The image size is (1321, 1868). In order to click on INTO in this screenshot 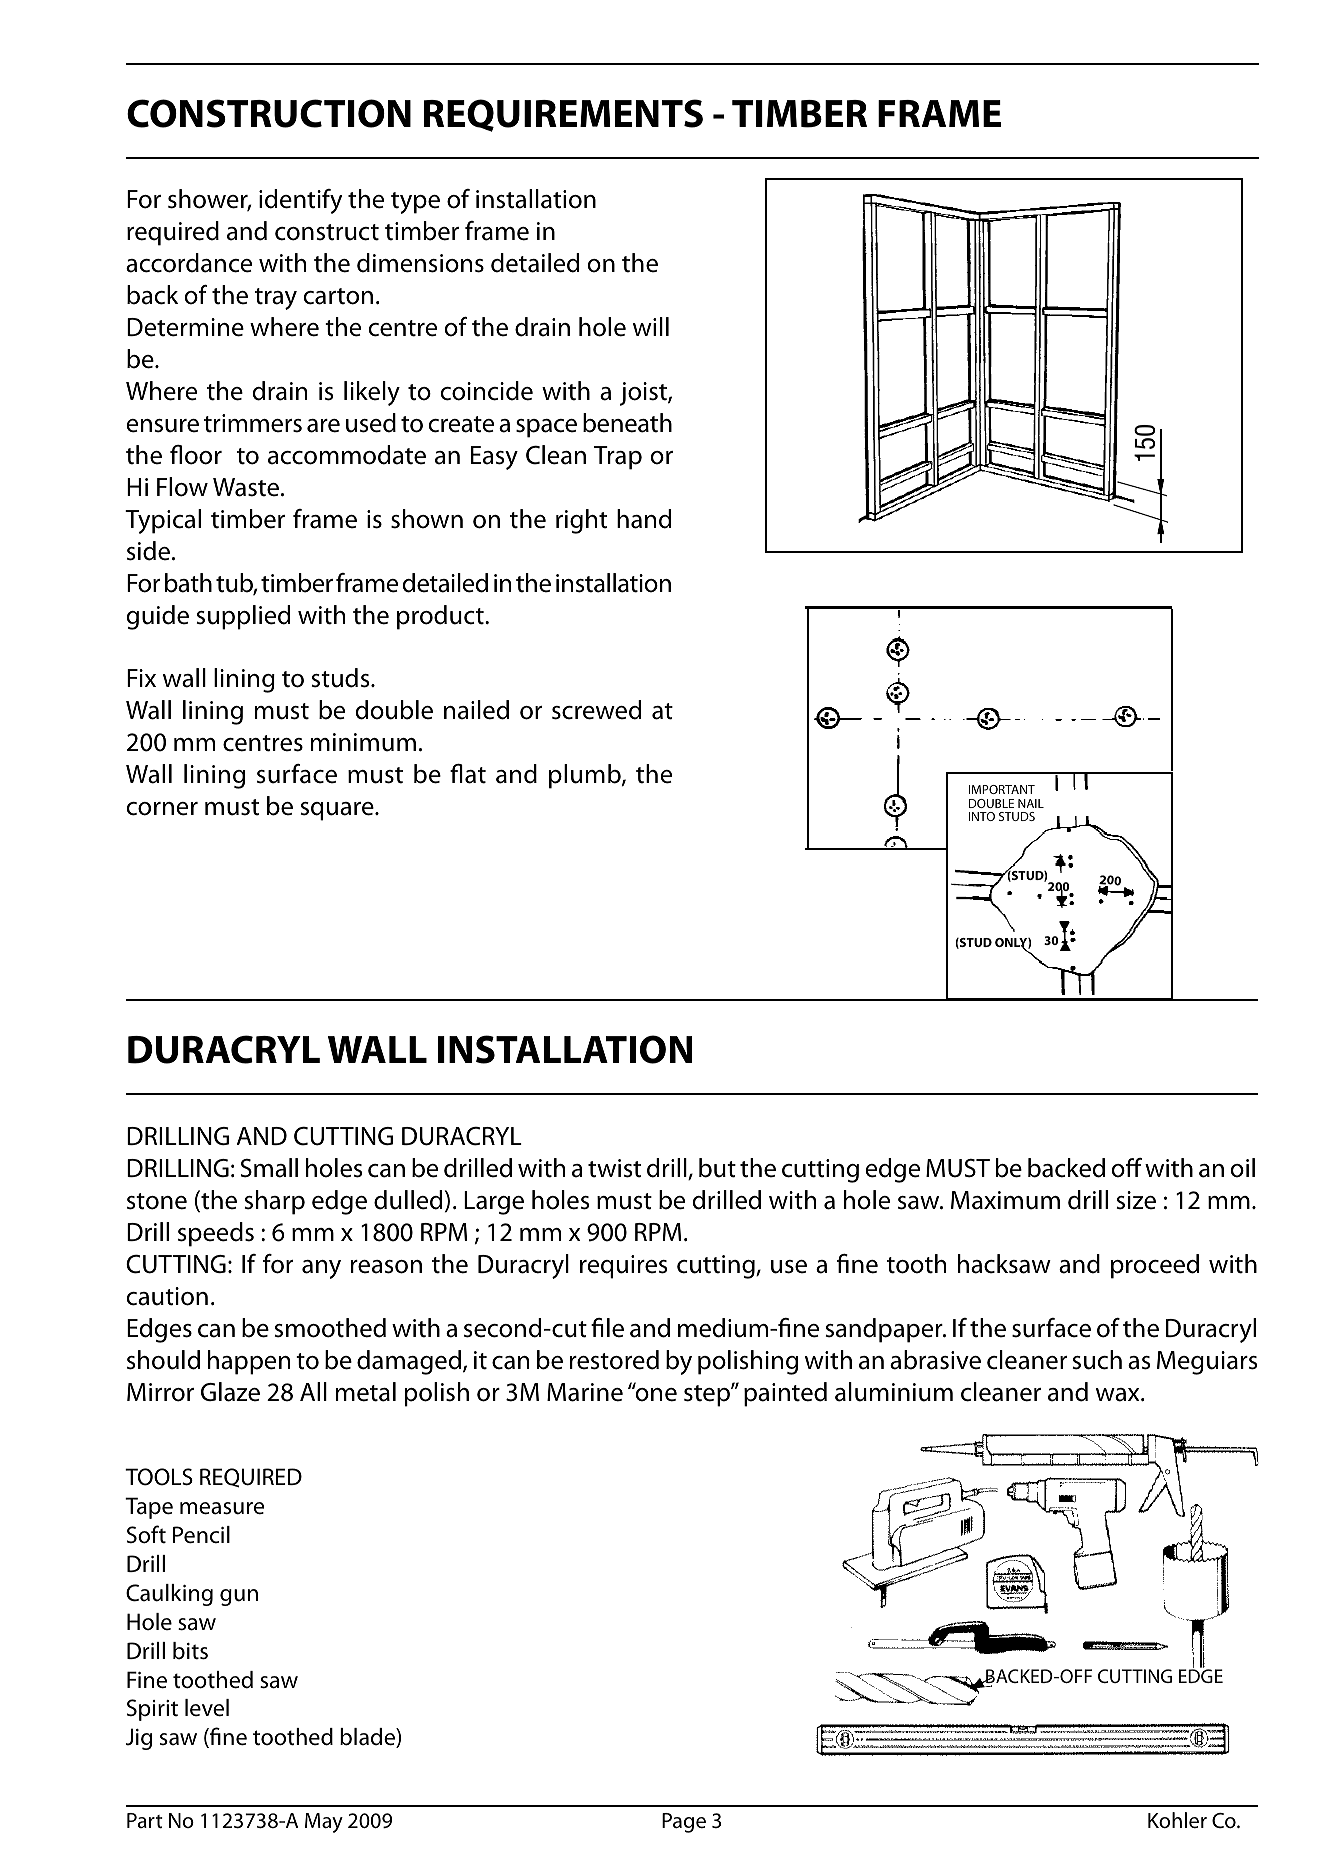, I will do `click(982, 816)`.
